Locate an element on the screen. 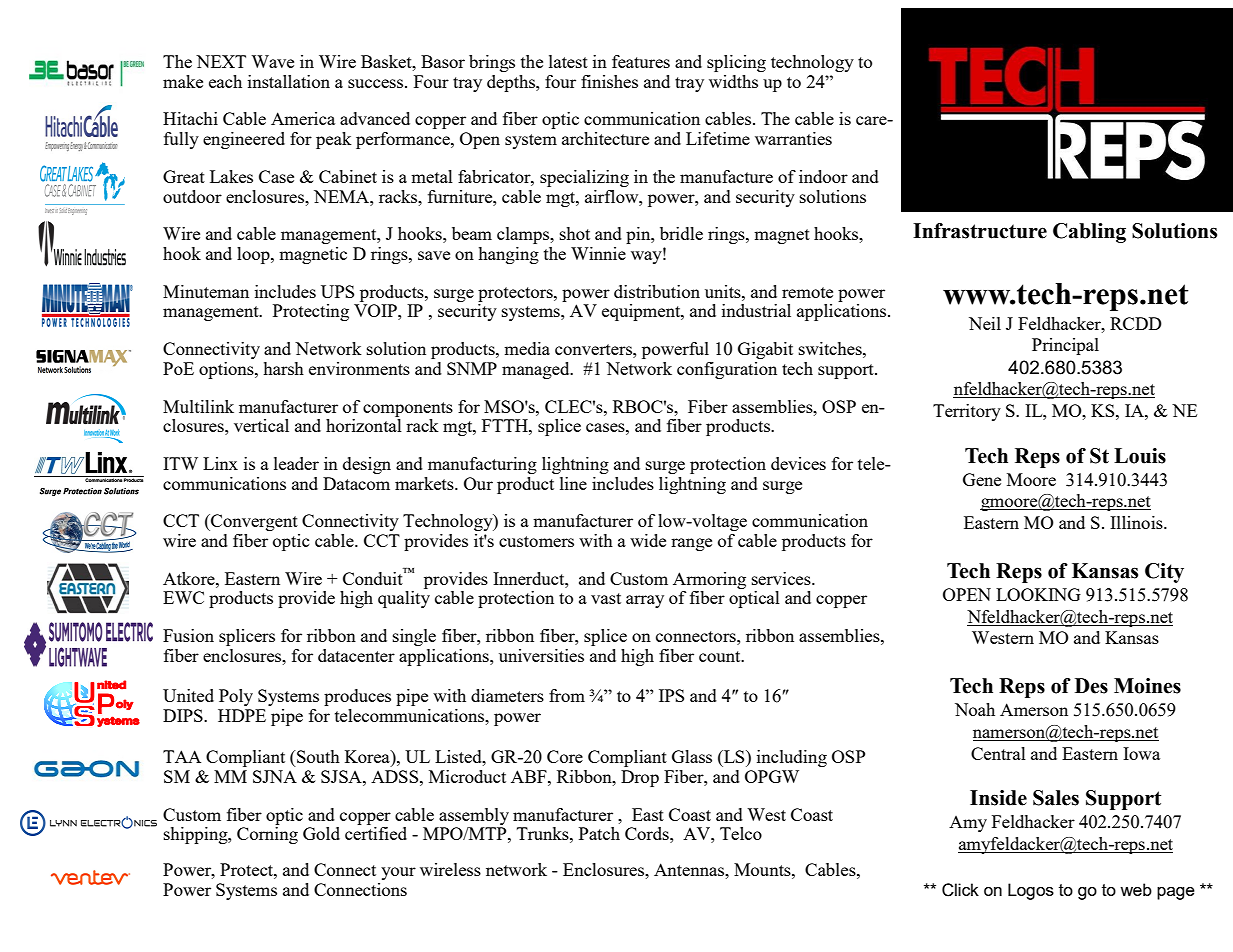  widths is located at coordinates (733, 81).
